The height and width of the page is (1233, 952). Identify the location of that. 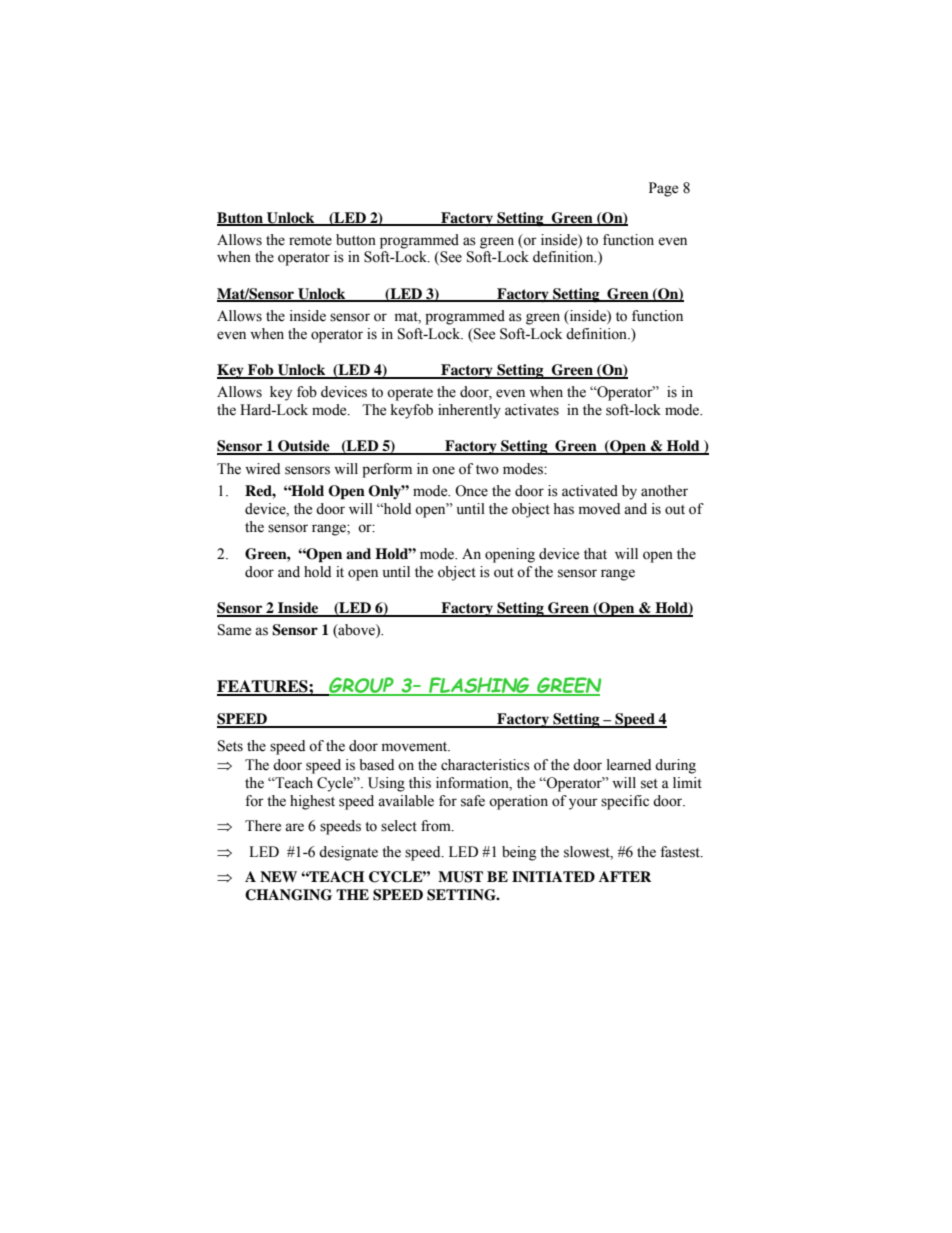
(595, 553).
